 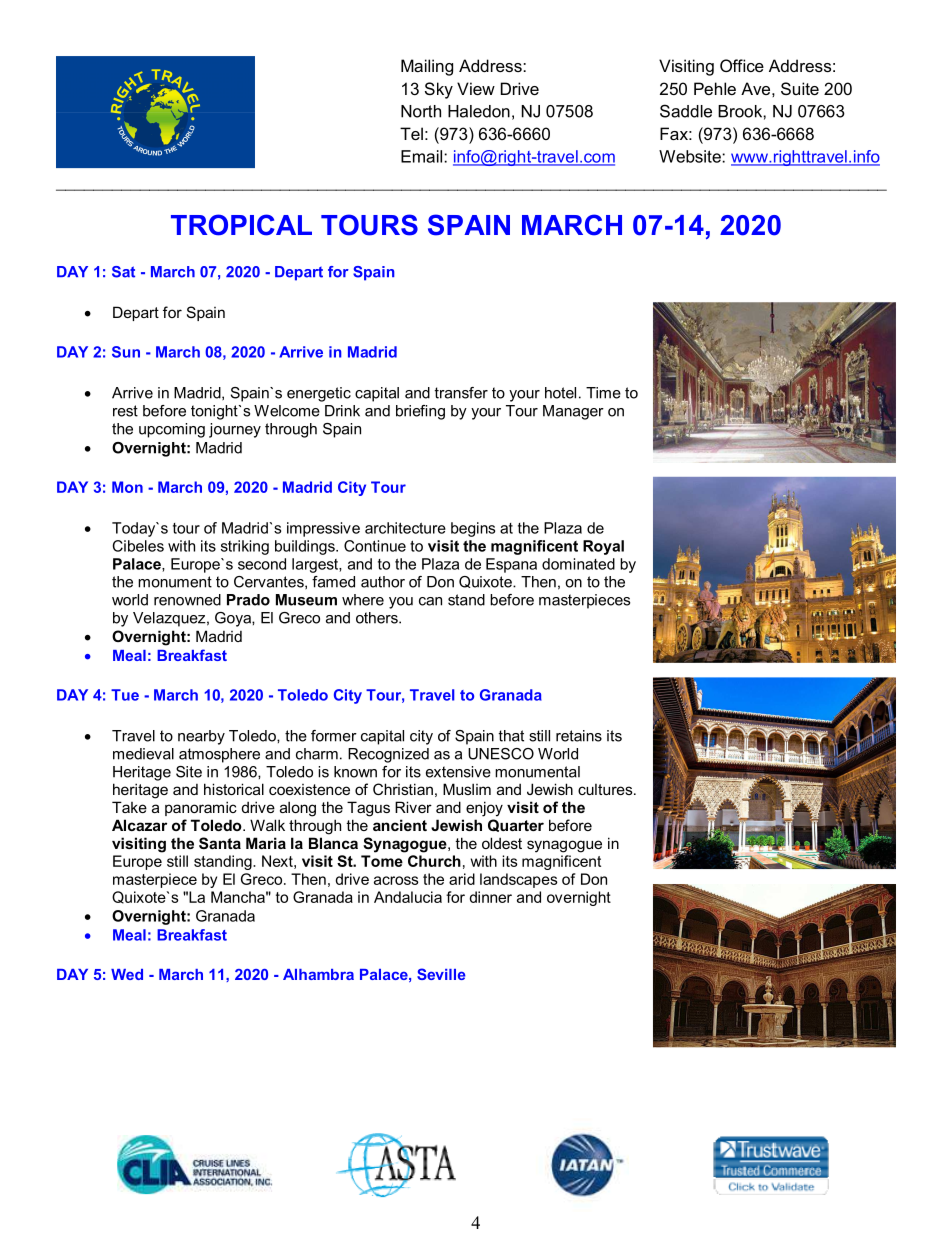 I want to click on TROPICAL, so click(x=241, y=225).
